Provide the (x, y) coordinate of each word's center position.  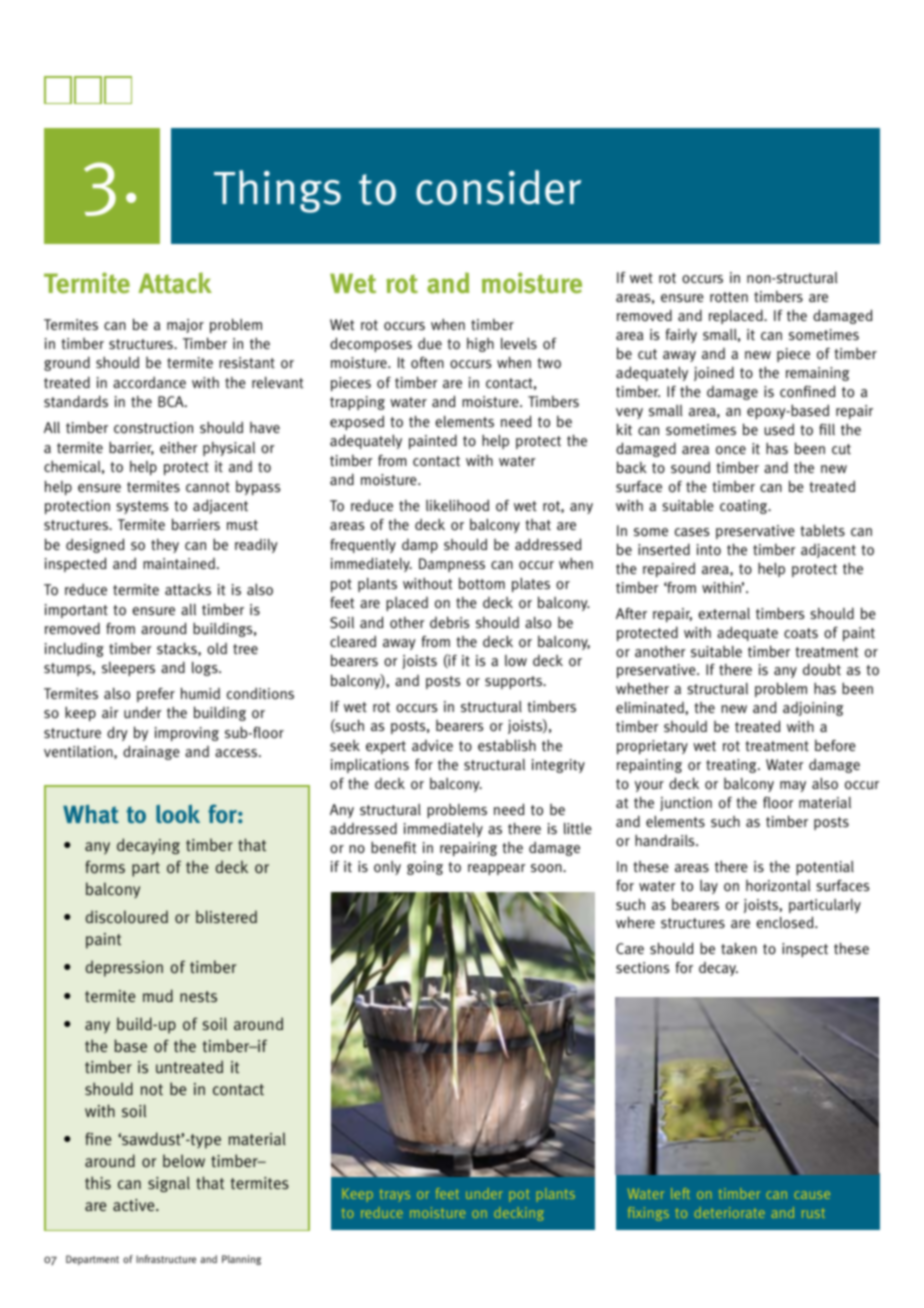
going (425, 868)
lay (709, 887)
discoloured (127, 917)
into (709, 550)
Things (277, 191)
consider (498, 187)
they (165, 546)
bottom (482, 583)
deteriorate (730, 1212)
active (135, 1205)
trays (395, 1195)
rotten (729, 297)
